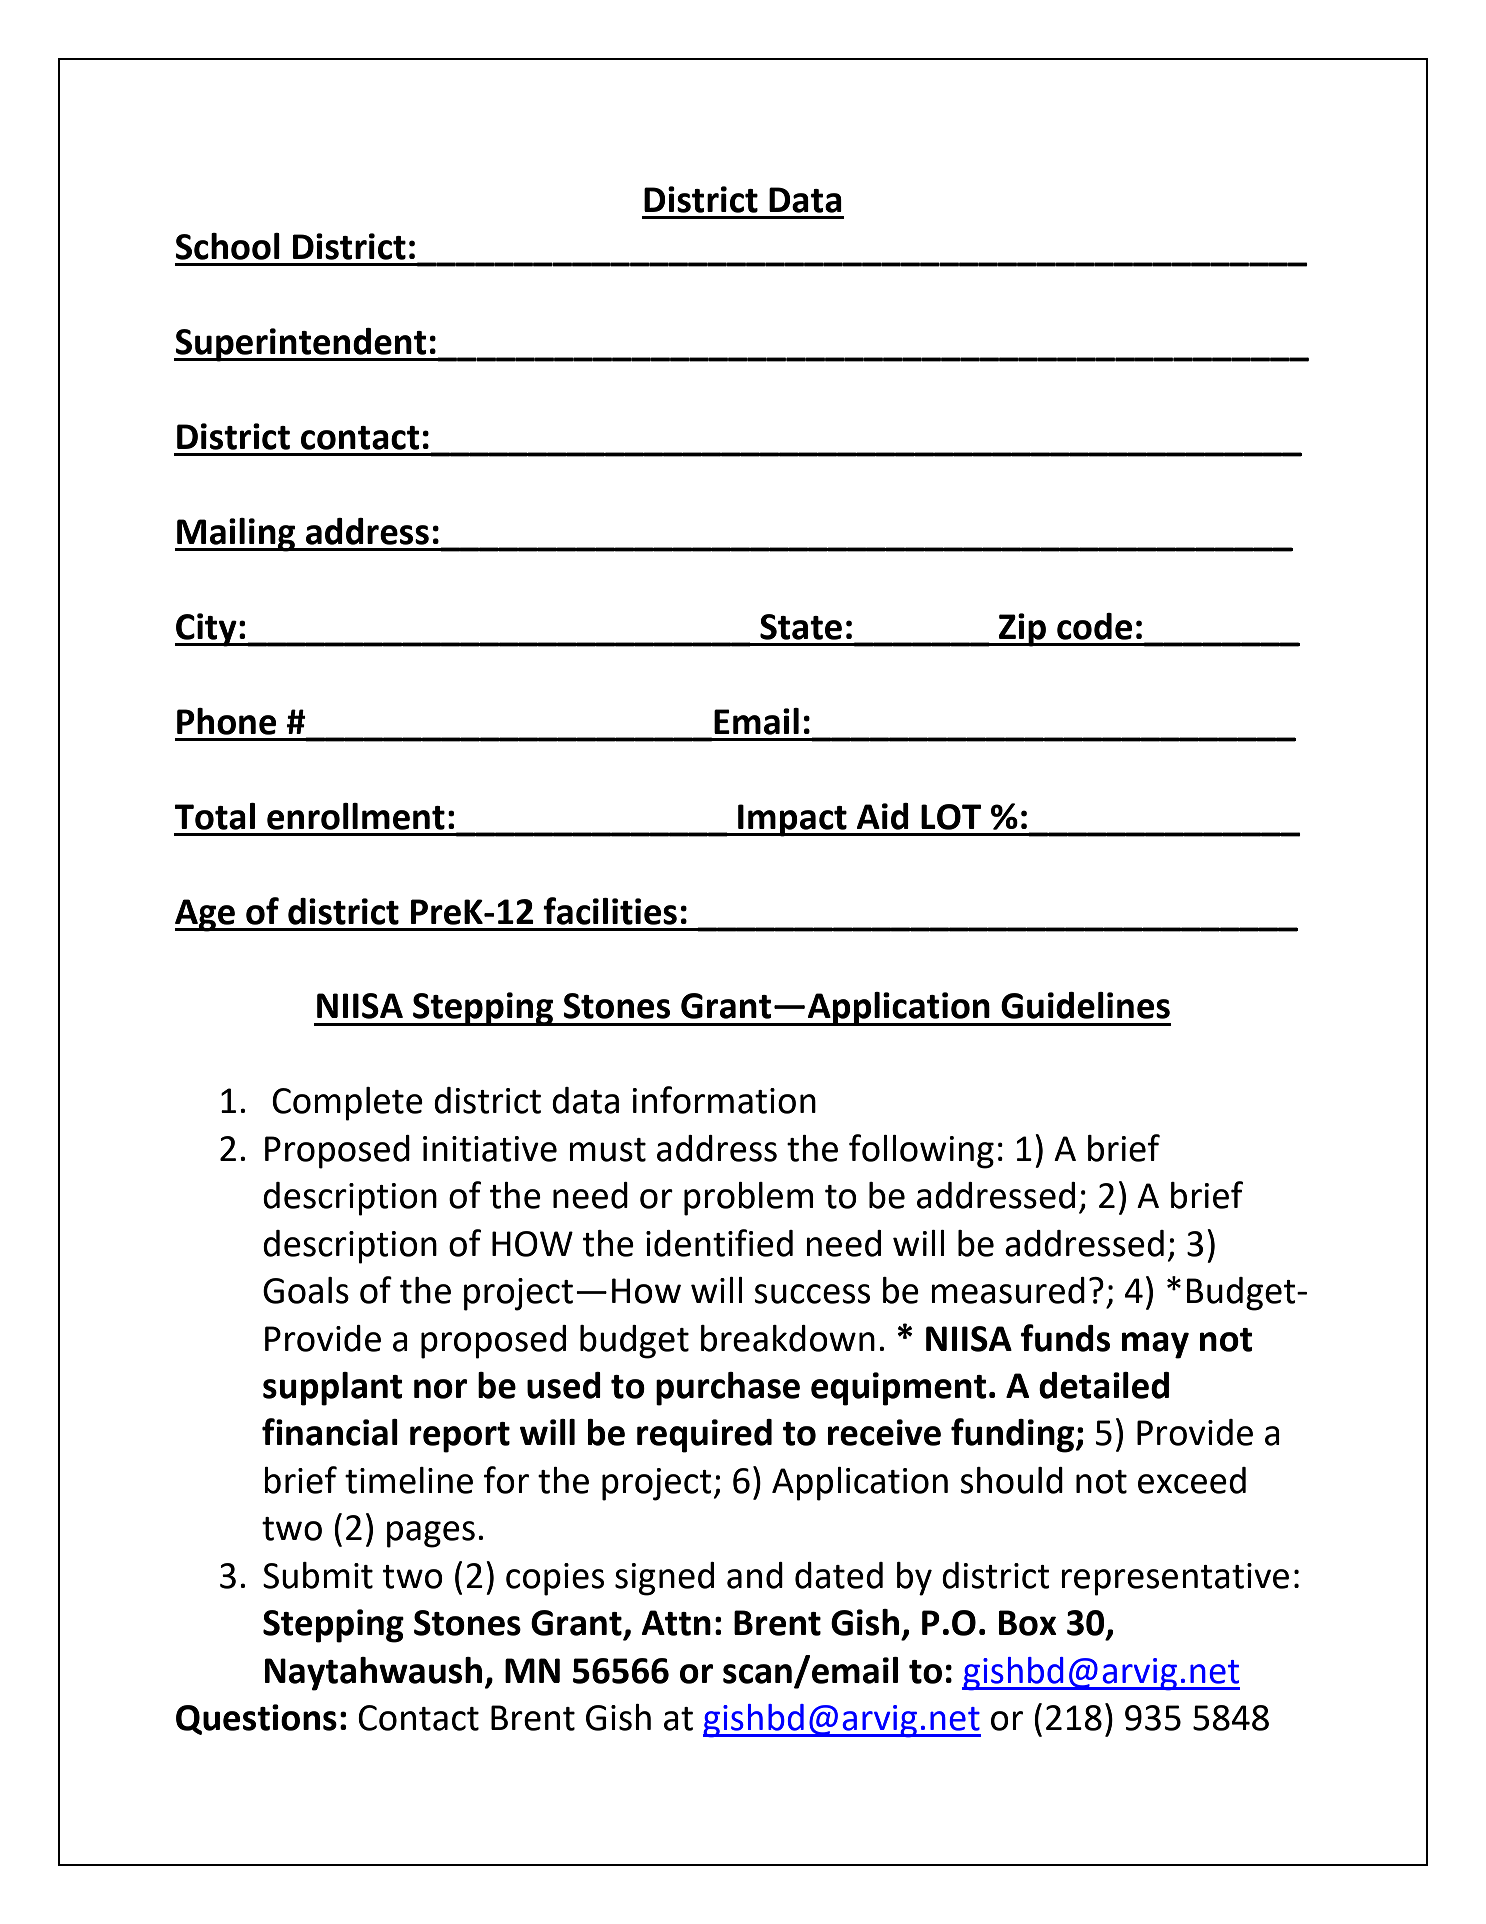 This screenshot has height=1924, width=1486. Describe the element at coordinates (256, 1719) in the screenshot. I see `Questions` at that location.
